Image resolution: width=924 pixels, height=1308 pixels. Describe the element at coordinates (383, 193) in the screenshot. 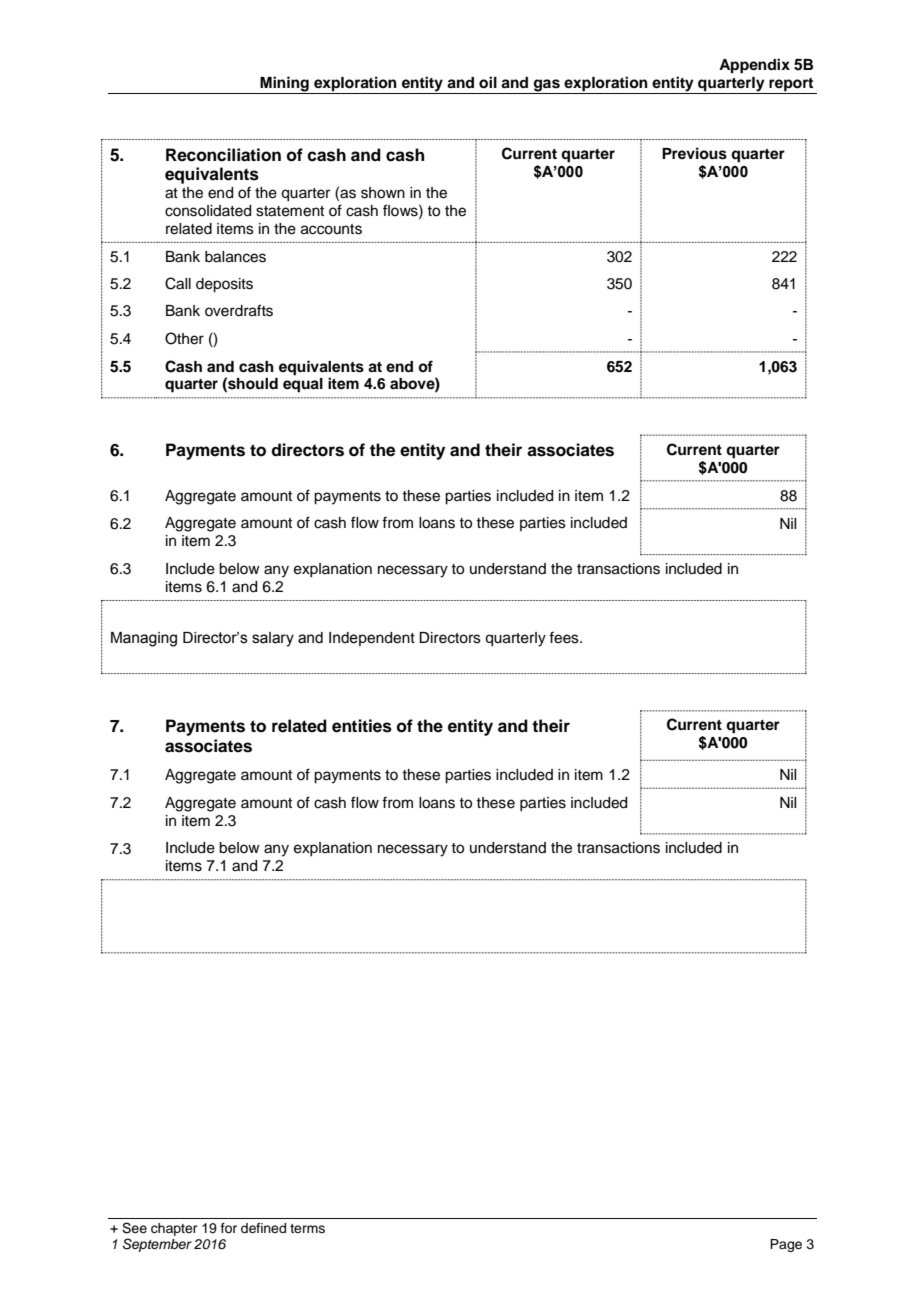

I see `shown` at that location.
